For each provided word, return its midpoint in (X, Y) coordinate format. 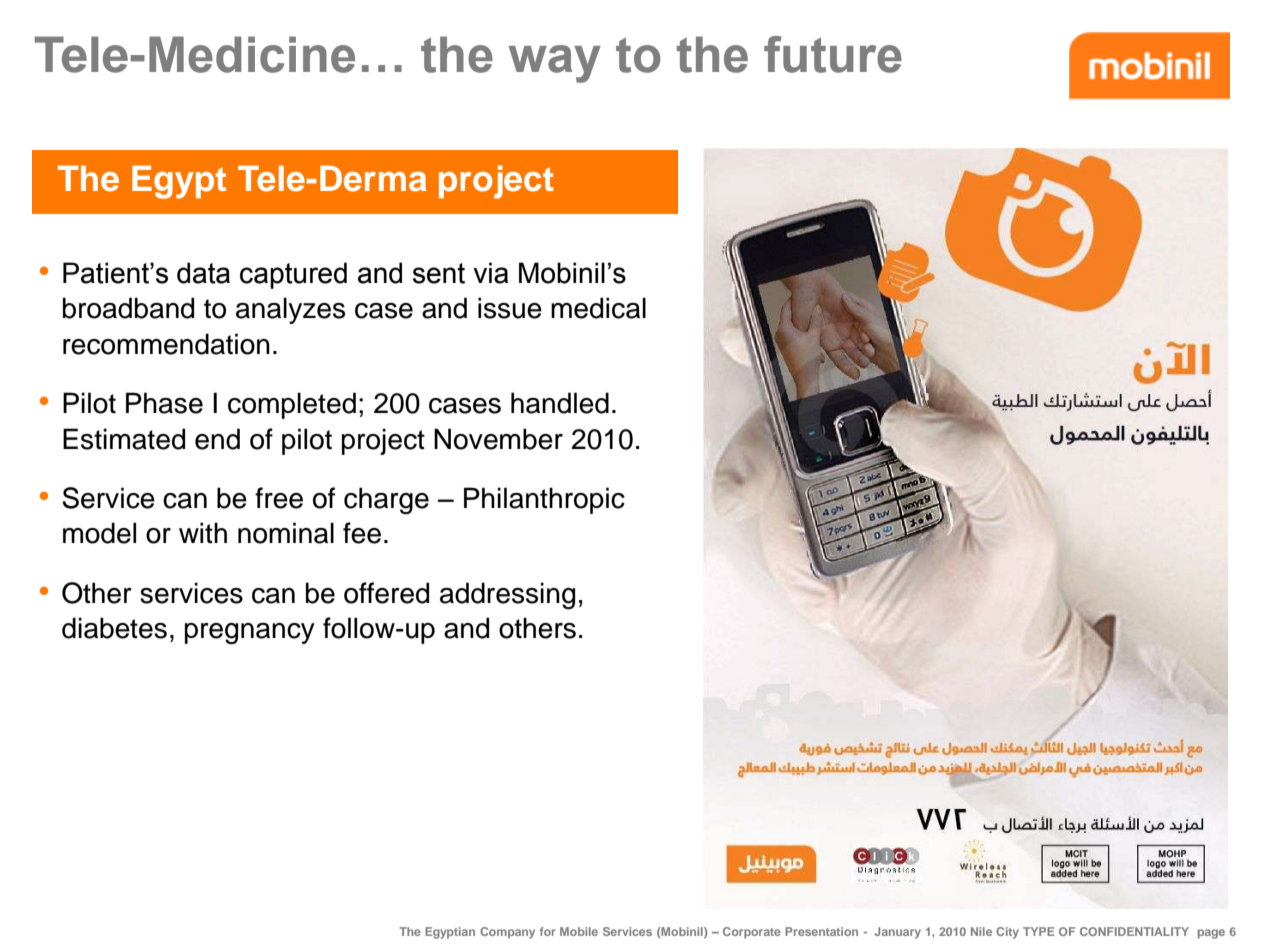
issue (510, 308)
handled (560, 403)
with (203, 533)
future (833, 54)
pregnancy (250, 634)
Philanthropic (544, 500)
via (490, 273)
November (498, 439)
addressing (507, 596)
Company (507, 933)
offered (386, 593)
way (555, 64)
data (203, 273)
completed (292, 405)
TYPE (1038, 931)
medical (598, 308)
